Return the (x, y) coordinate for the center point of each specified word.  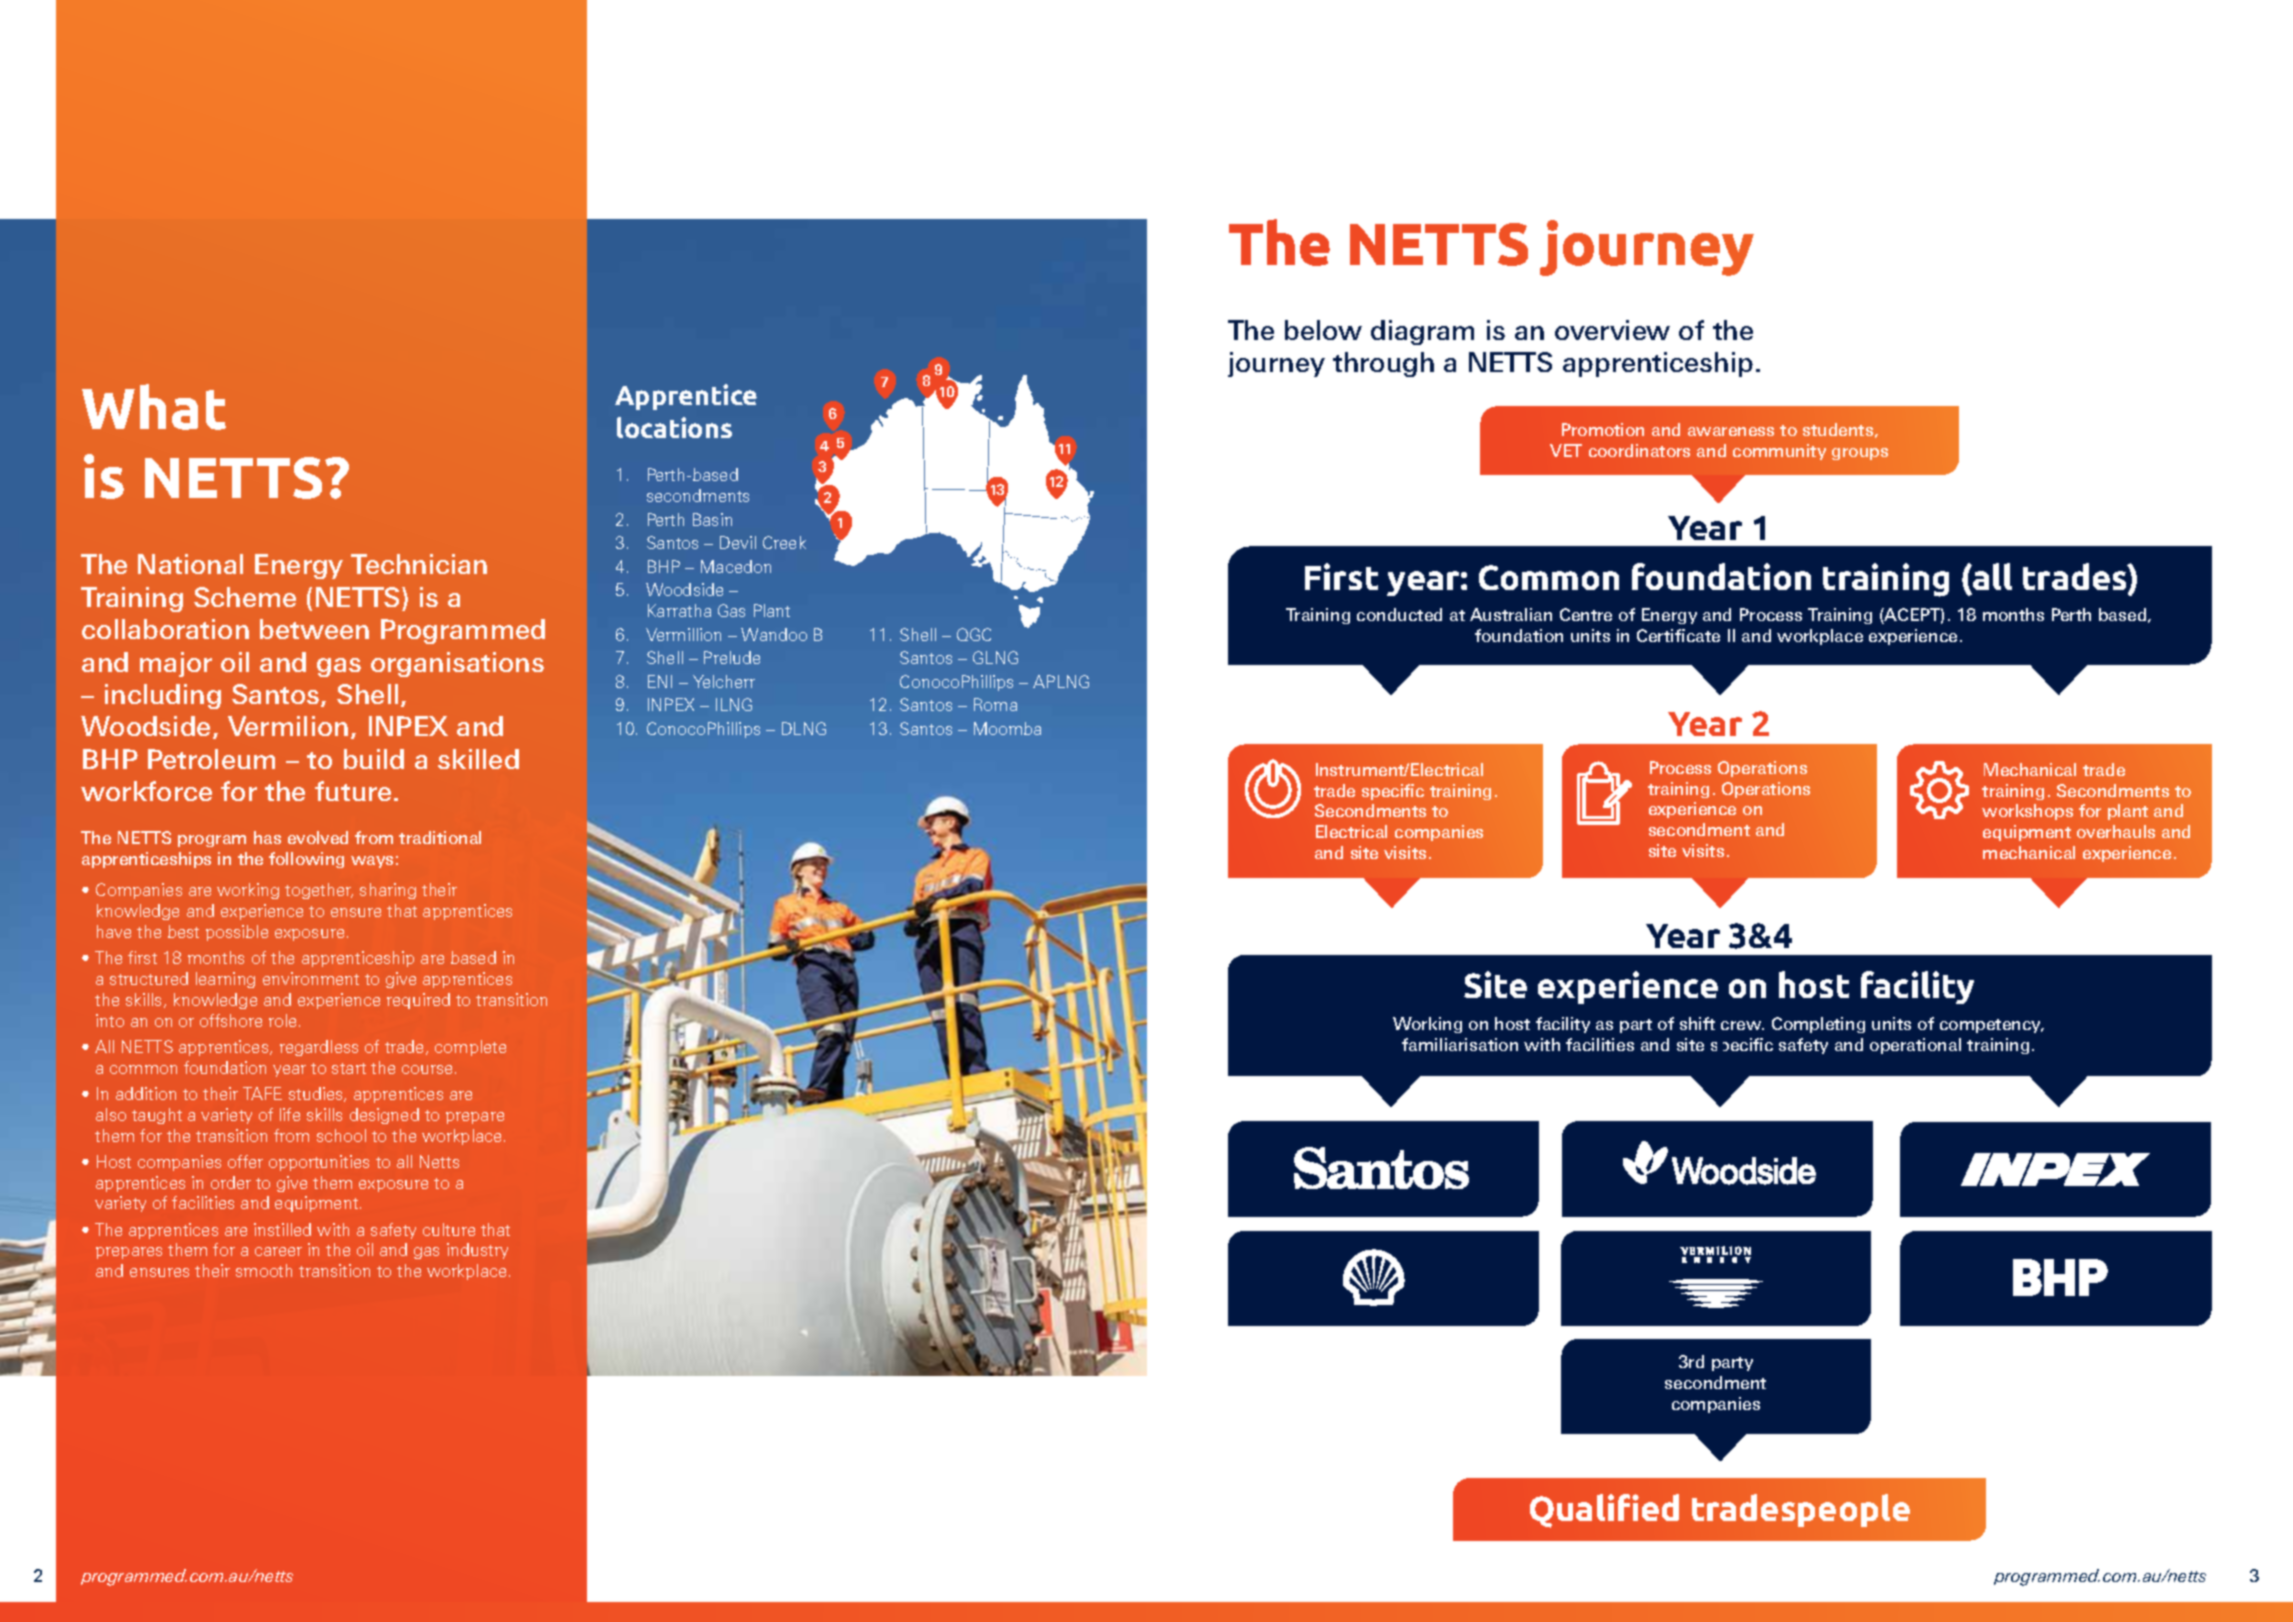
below (1323, 330)
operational (1915, 1046)
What (154, 407)
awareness (1731, 431)
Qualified (1604, 1511)
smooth (264, 1270)
